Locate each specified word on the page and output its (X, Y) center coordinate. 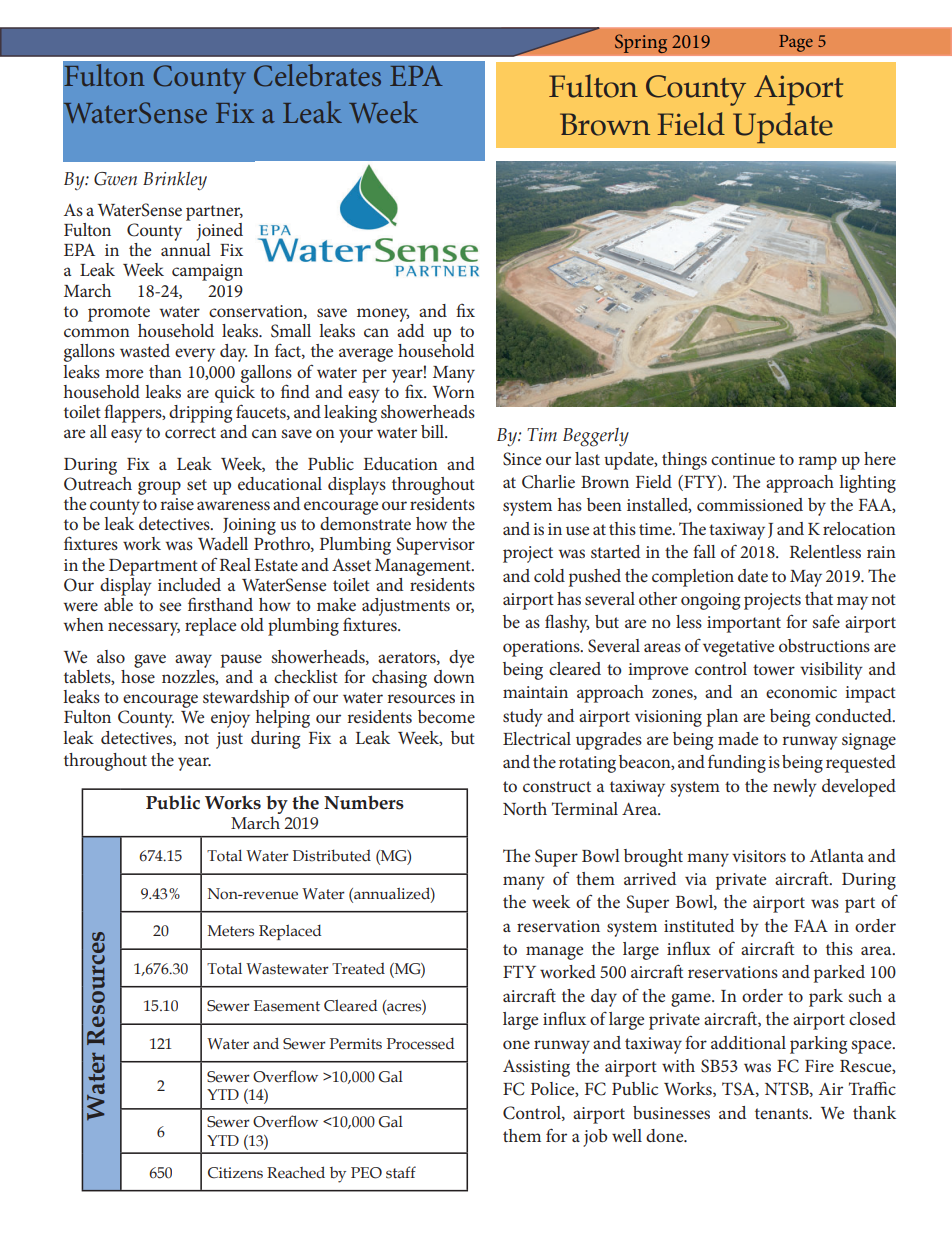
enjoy (230, 719)
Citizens (235, 1173)
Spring (641, 44)
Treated (358, 969)
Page (796, 43)
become (446, 716)
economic (801, 692)
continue (743, 459)
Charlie (548, 482)
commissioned (750, 504)
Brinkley (175, 181)
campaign (207, 272)
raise (177, 504)
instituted (699, 925)
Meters (231, 931)
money (383, 315)
